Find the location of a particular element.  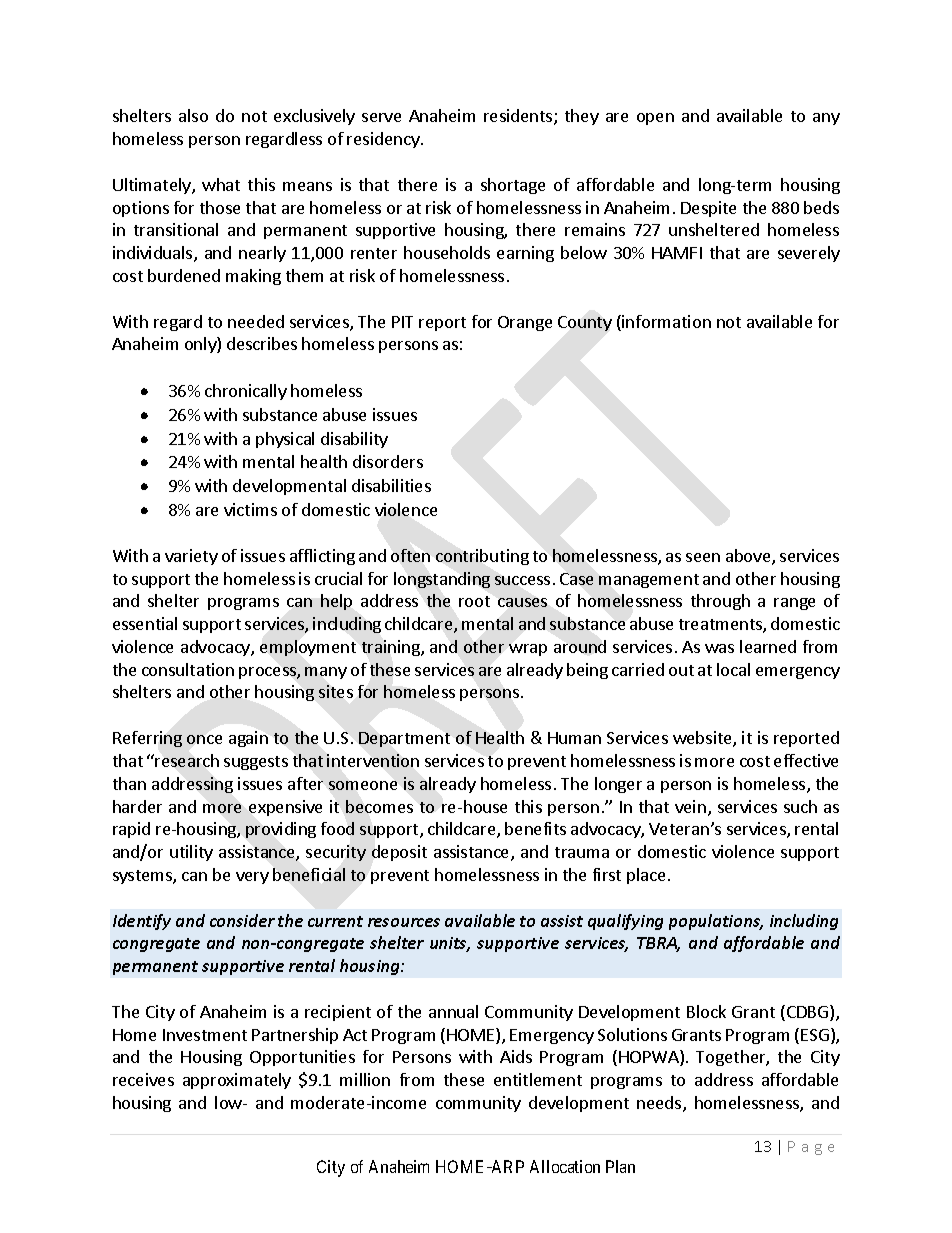

information is located at coordinates (665, 323).
